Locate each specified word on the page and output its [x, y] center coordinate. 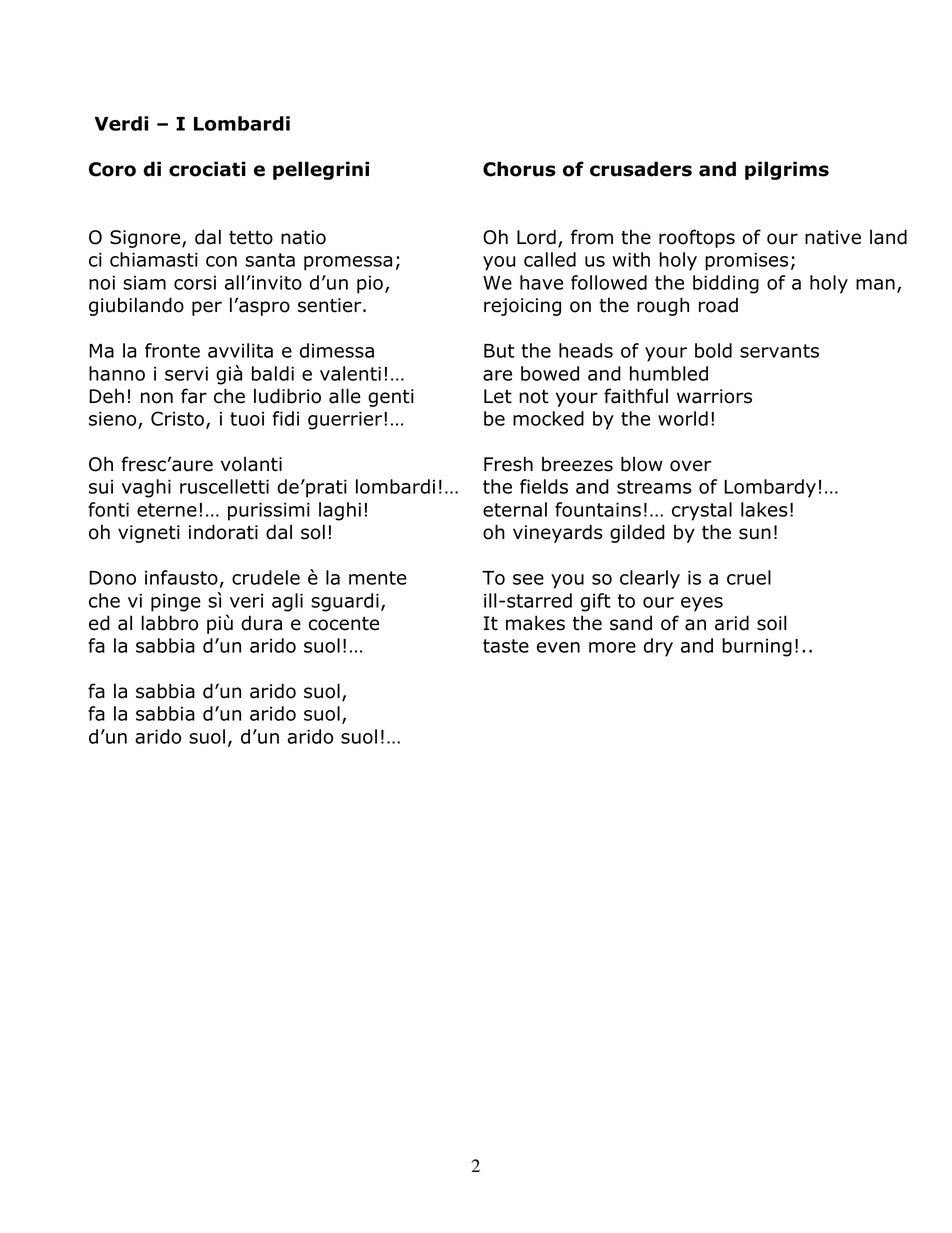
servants [779, 351]
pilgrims [787, 170]
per [207, 308]
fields [544, 486]
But [499, 351]
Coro [112, 169]
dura [261, 623]
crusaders [641, 169]
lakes [764, 509]
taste [506, 646]
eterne [167, 510]
